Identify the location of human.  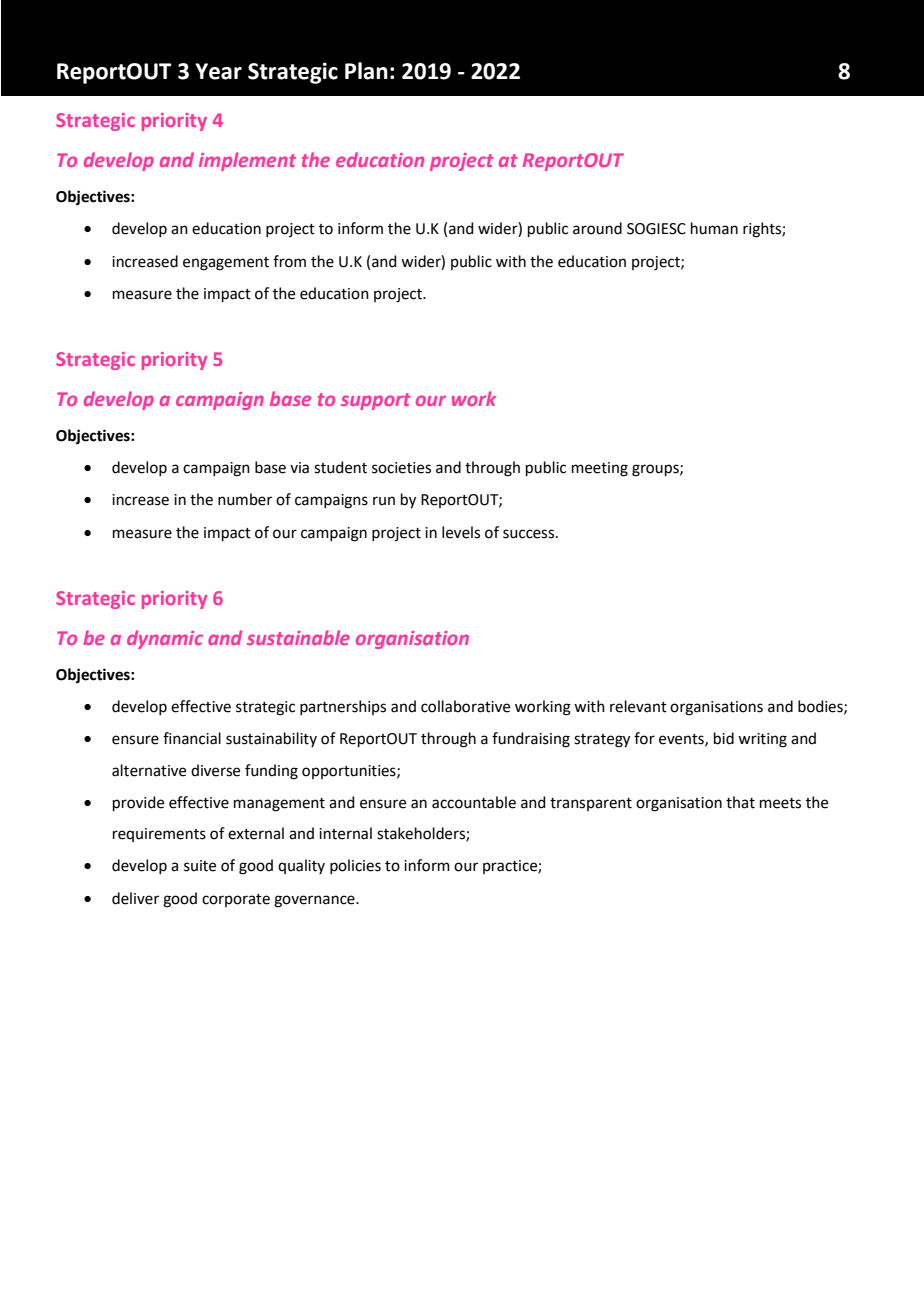
(714, 228).
